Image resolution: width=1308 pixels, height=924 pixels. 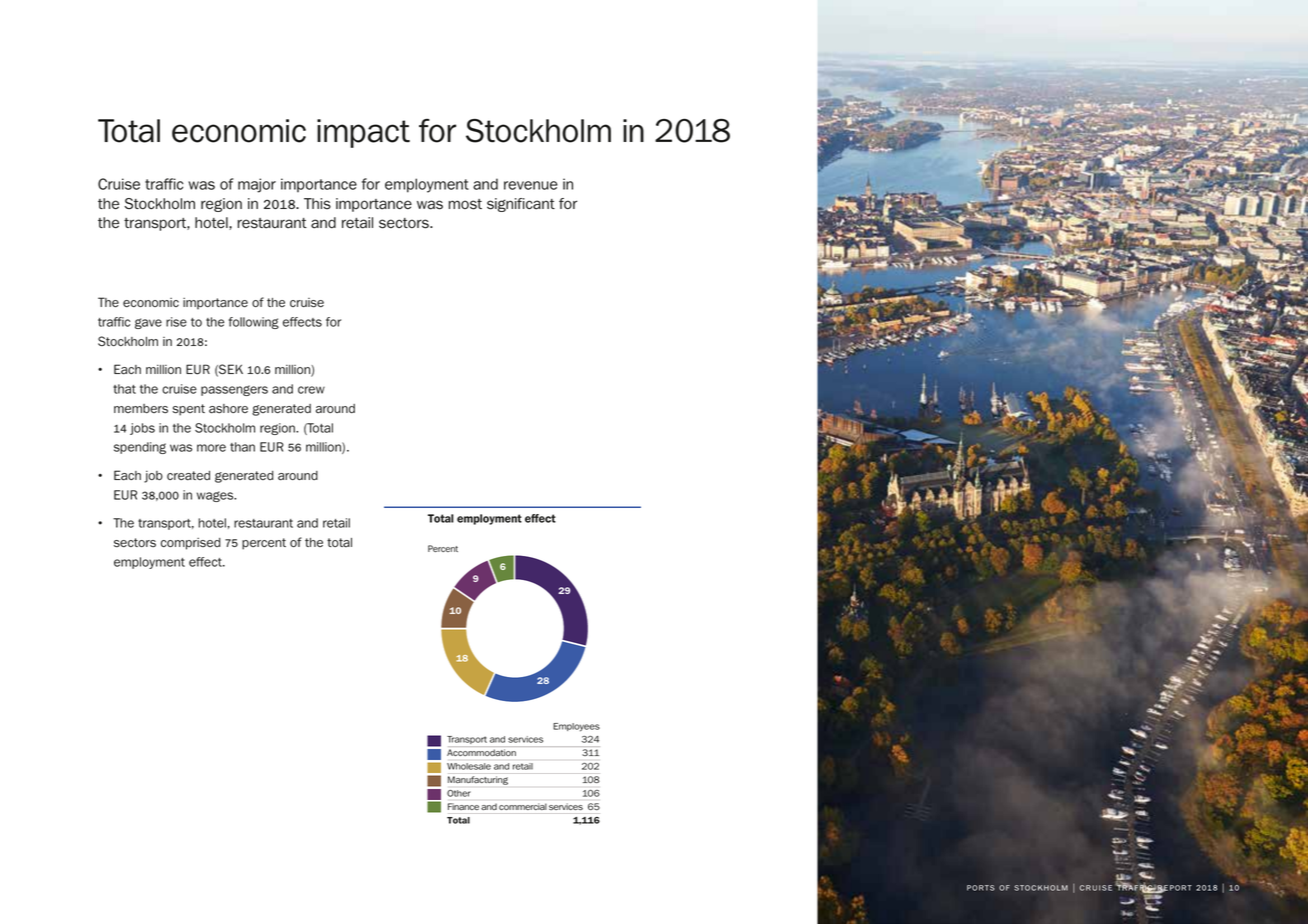 What do you see at coordinates (216, 496) in the screenshot?
I see `wages` at bounding box center [216, 496].
